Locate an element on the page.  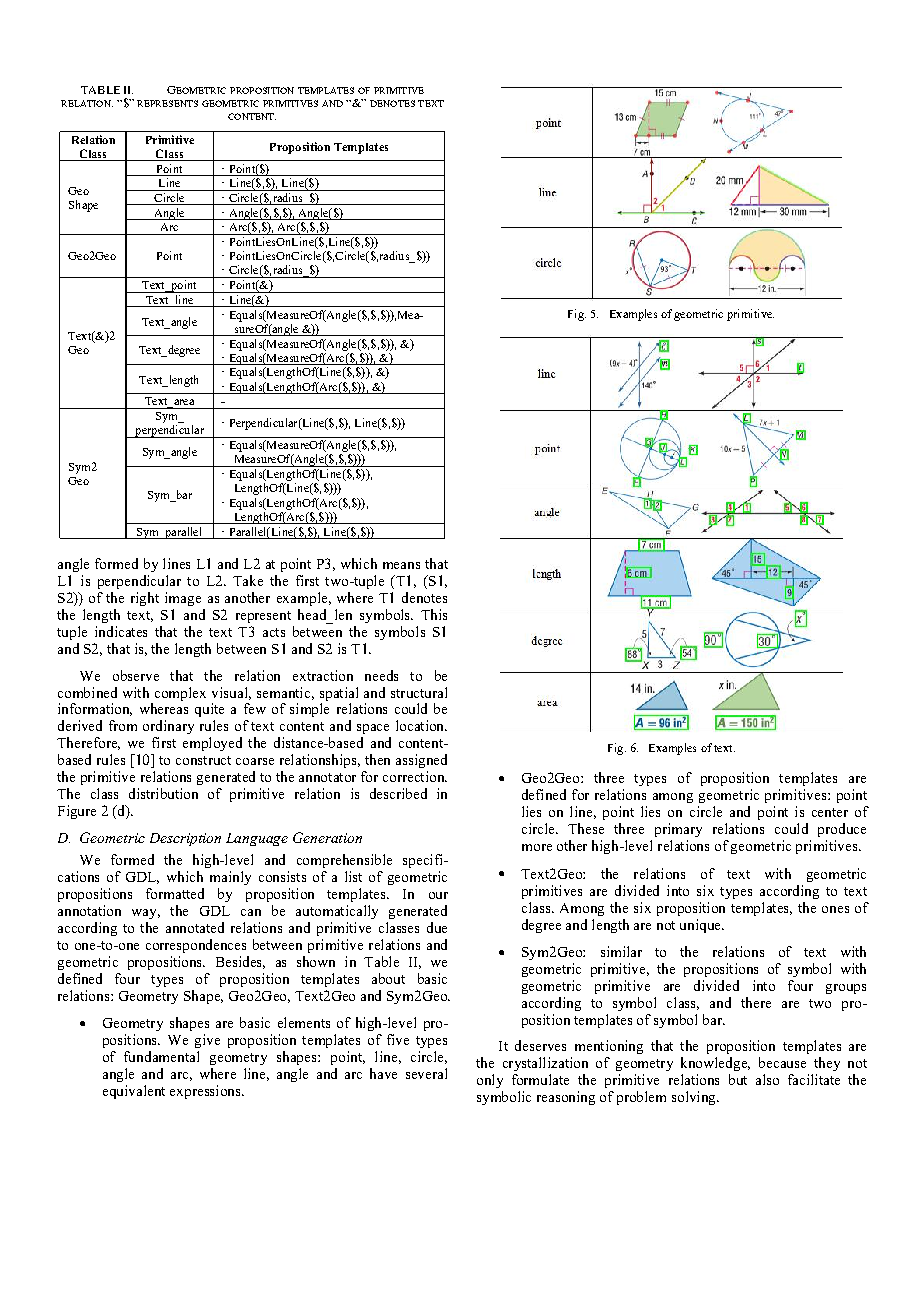
Description is located at coordinates (185, 839).
